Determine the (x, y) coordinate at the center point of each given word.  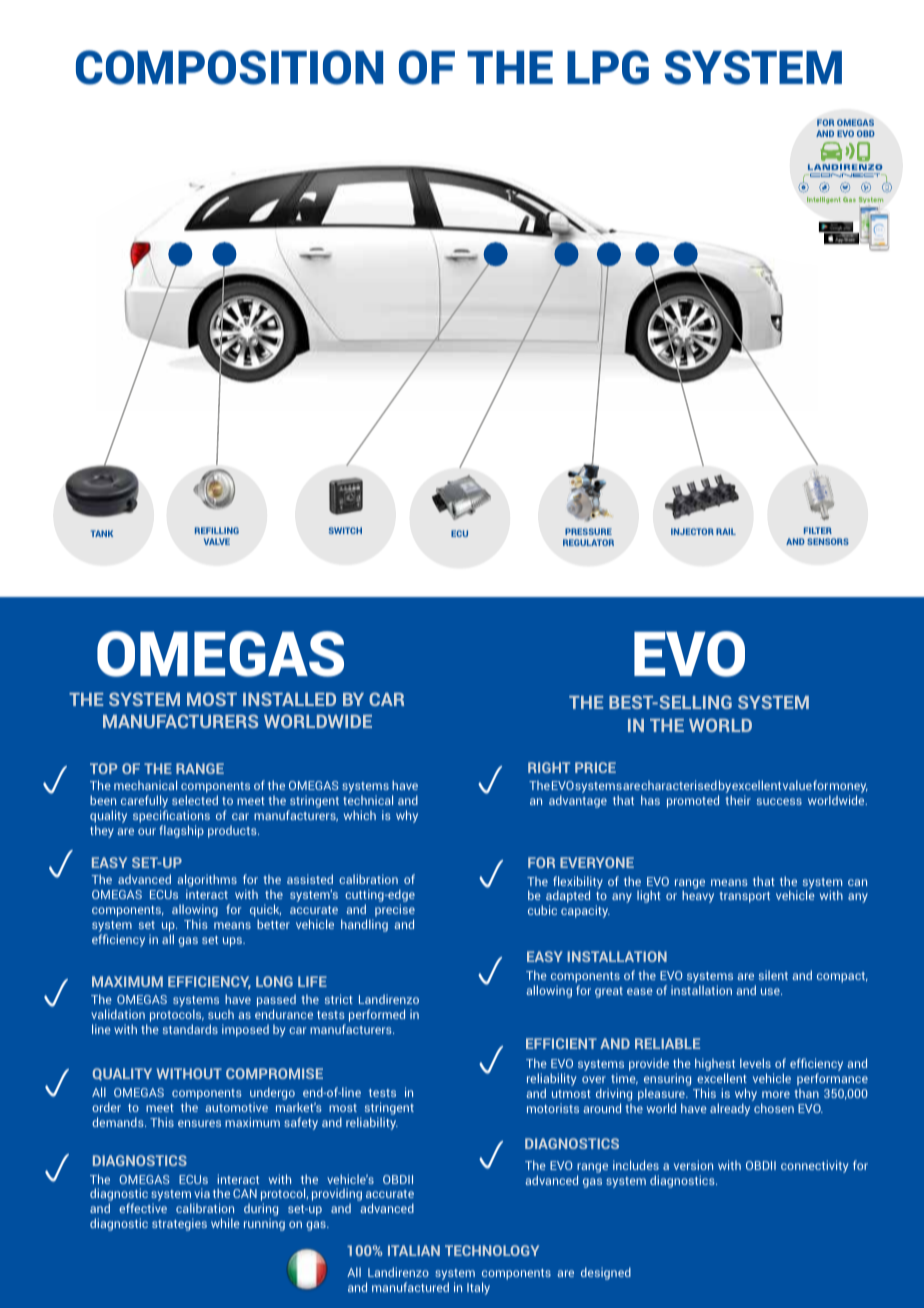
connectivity (814, 1166)
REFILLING (217, 530)
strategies (179, 1224)
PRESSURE (588, 531)
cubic (542, 910)
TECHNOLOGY (492, 1250)
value (797, 785)
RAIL (726, 531)
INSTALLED (289, 699)
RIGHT (549, 767)
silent (773, 975)
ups (234, 942)
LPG (608, 67)
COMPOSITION (229, 67)
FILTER (818, 530)
